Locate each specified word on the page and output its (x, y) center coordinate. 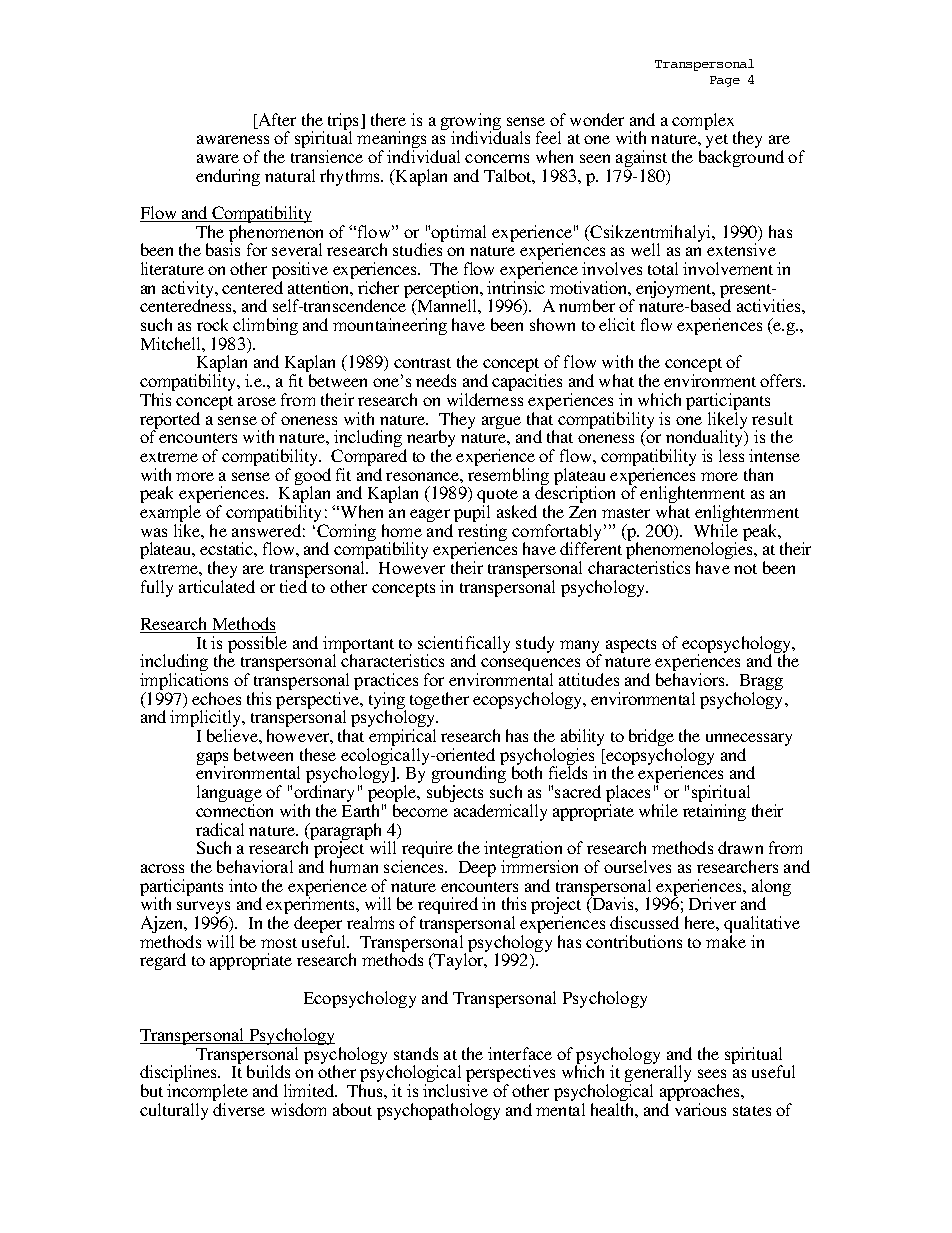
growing (471, 123)
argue (501, 422)
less (731, 455)
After (276, 121)
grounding (469, 776)
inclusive (455, 1090)
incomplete (207, 1094)
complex (703, 121)
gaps (212, 760)
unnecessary (749, 741)
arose (257, 401)
